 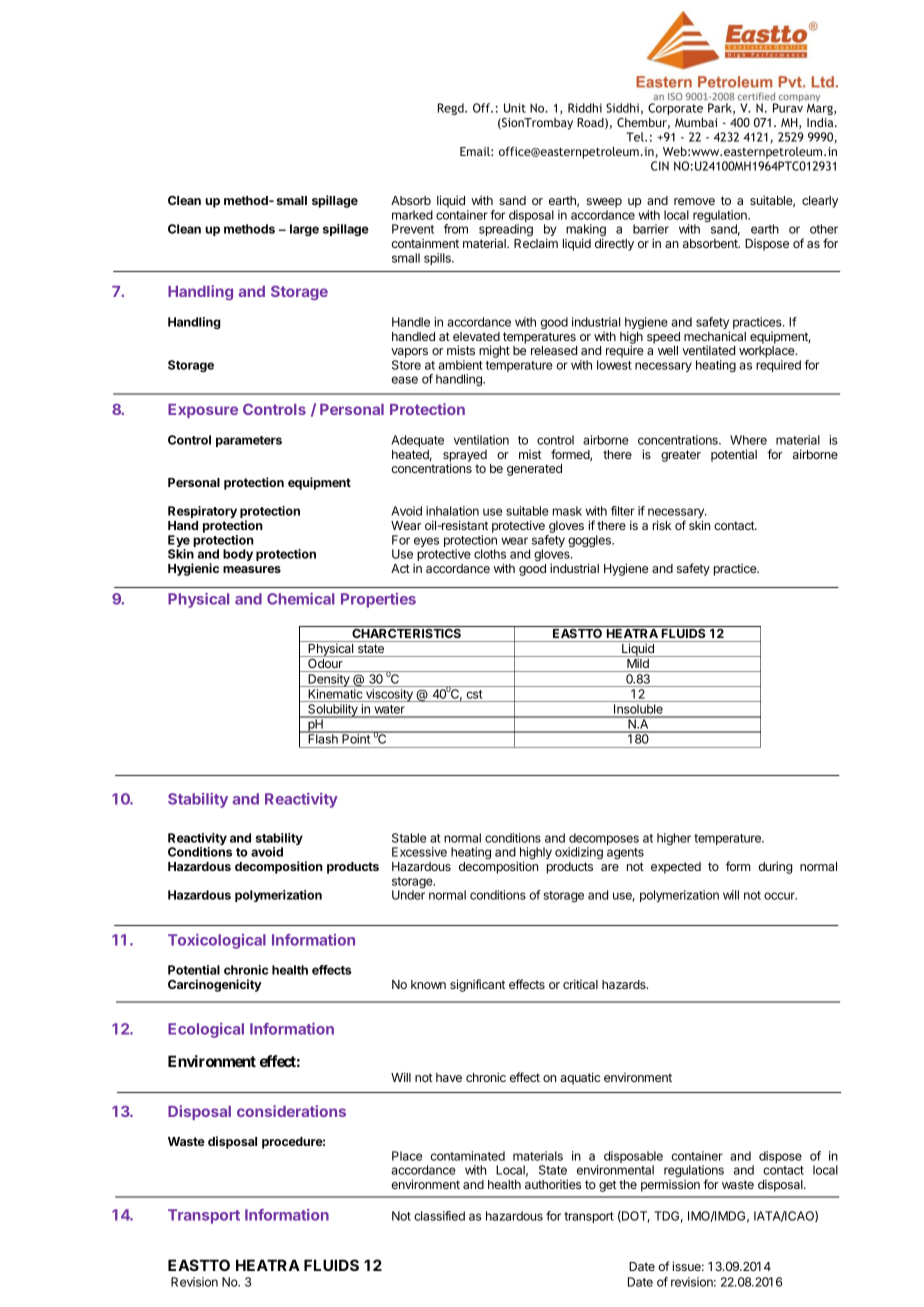 What do you see at coordinates (291, 1111) in the image?
I see `considerations` at bounding box center [291, 1111].
